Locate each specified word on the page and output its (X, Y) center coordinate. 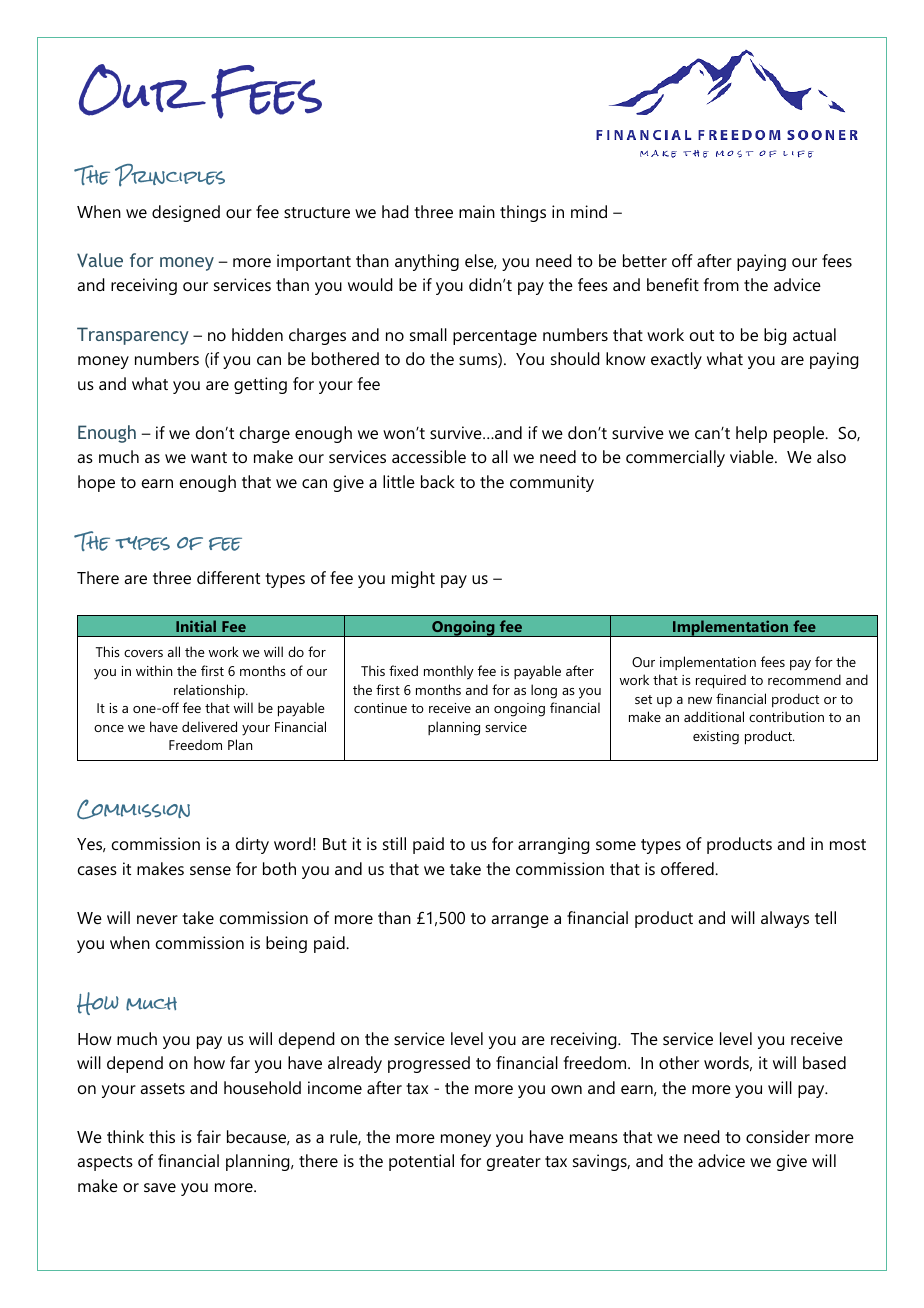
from (721, 284)
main (477, 211)
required (721, 681)
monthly (449, 672)
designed (186, 213)
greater (514, 1163)
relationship (210, 691)
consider (778, 1136)
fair (209, 1136)
